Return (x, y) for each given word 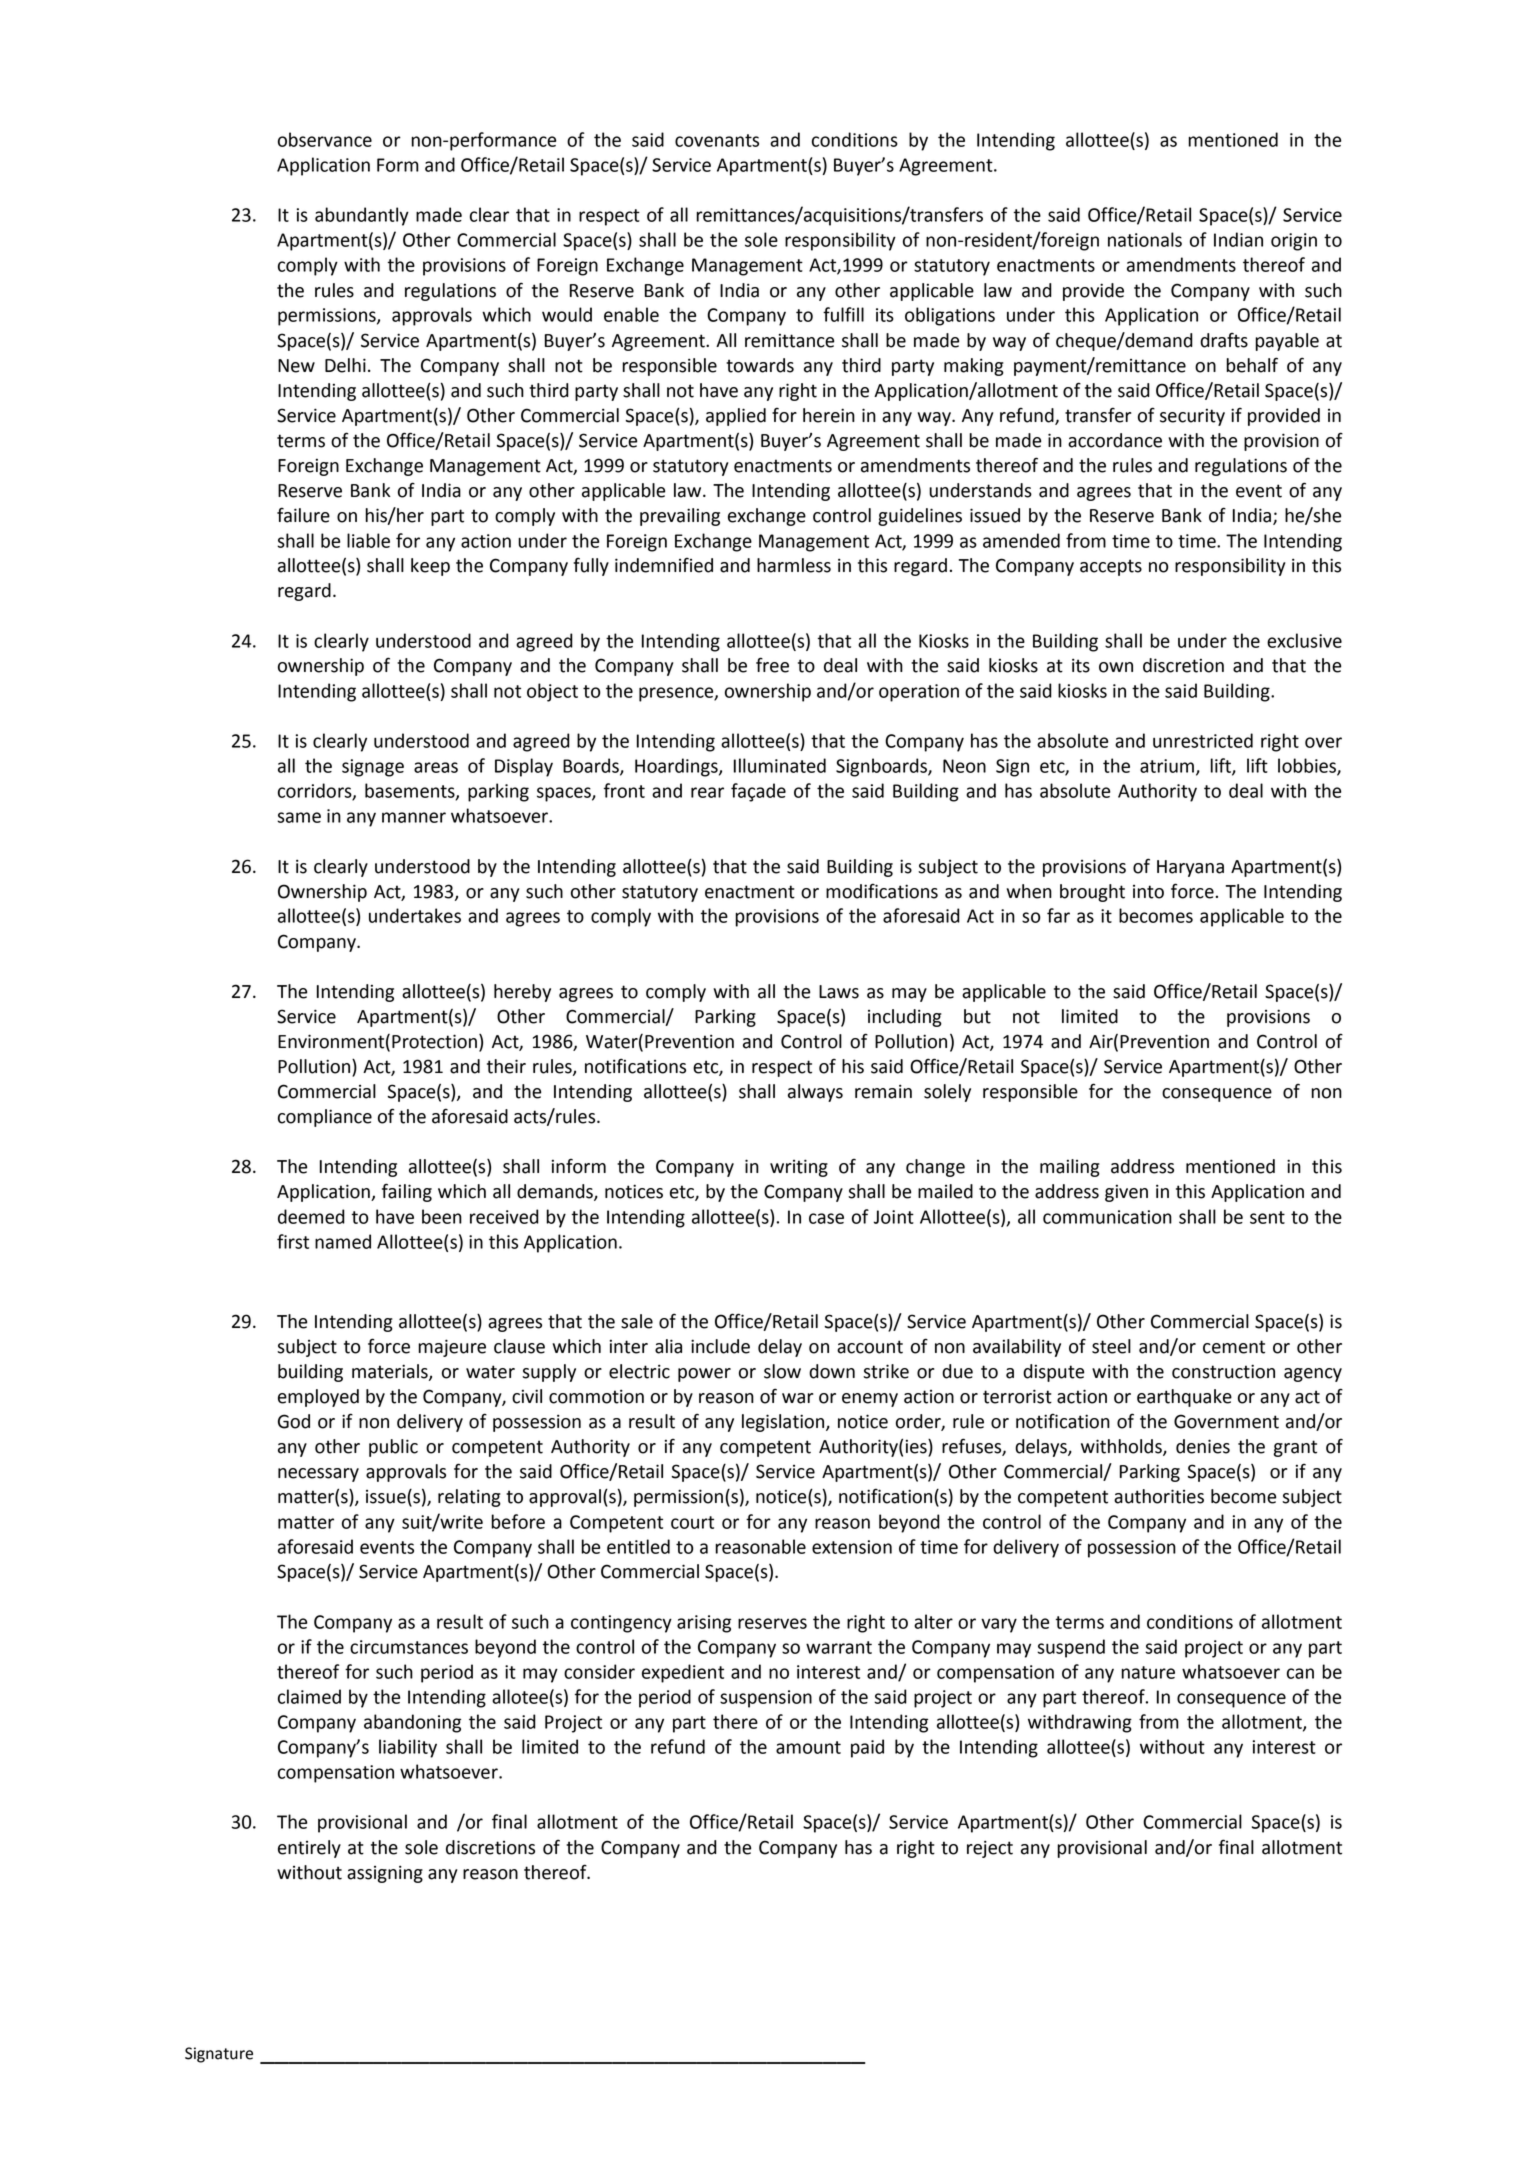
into (1148, 892)
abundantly (362, 216)
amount (808, 1747)
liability (408, 1748)
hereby (522, 993)
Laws (839, 992)
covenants (717, 140)
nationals (1145, 239)
